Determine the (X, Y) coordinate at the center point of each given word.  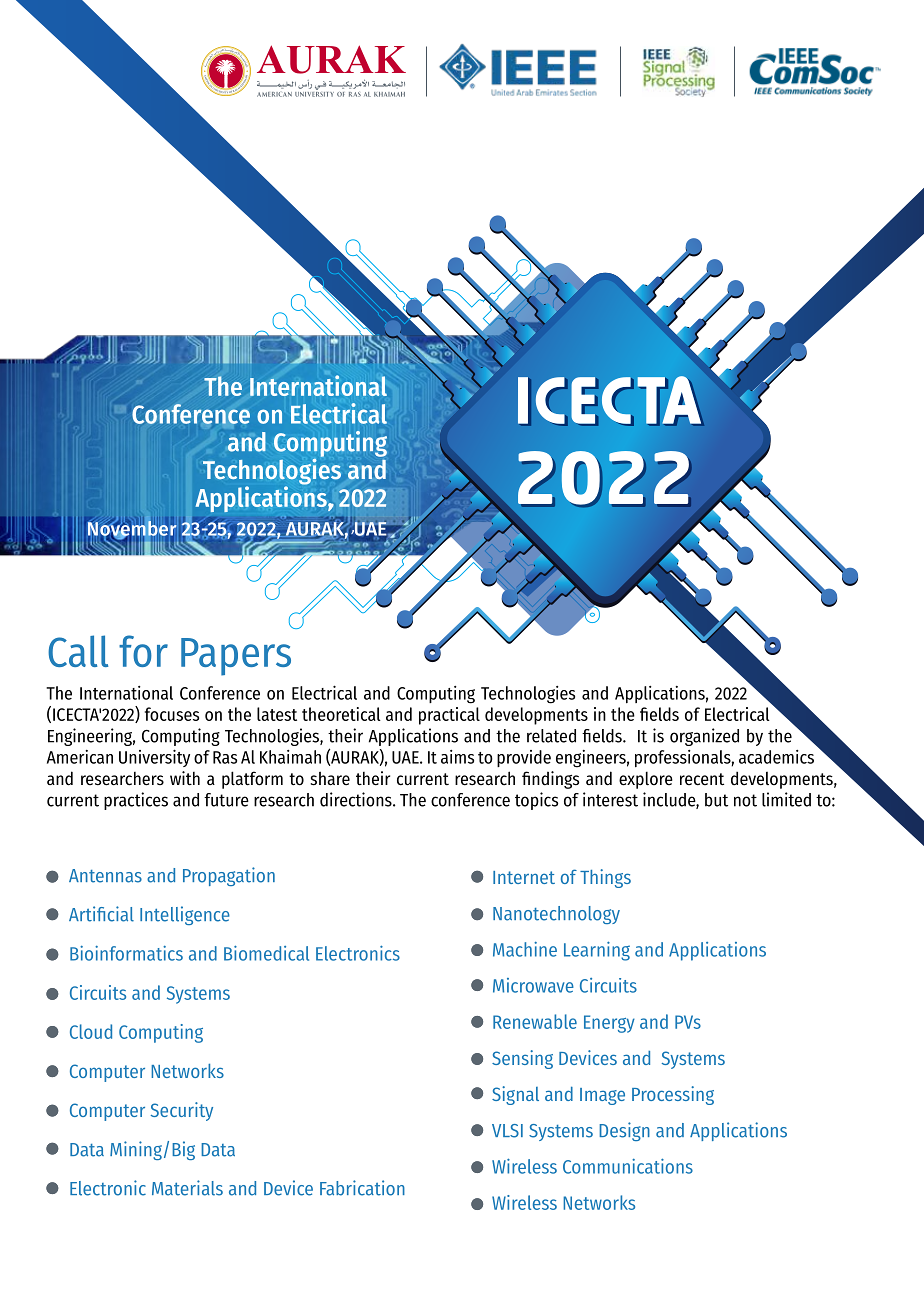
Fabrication (362, 1188)
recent (702, 779)
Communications (628, 1166)
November (132, 528)
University (154, 758)
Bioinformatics (126, 953)
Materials (187, 1188)
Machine (525, 949)
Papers (236, 657)
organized (704, 737)
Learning (597, 951)
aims (457, 757)
